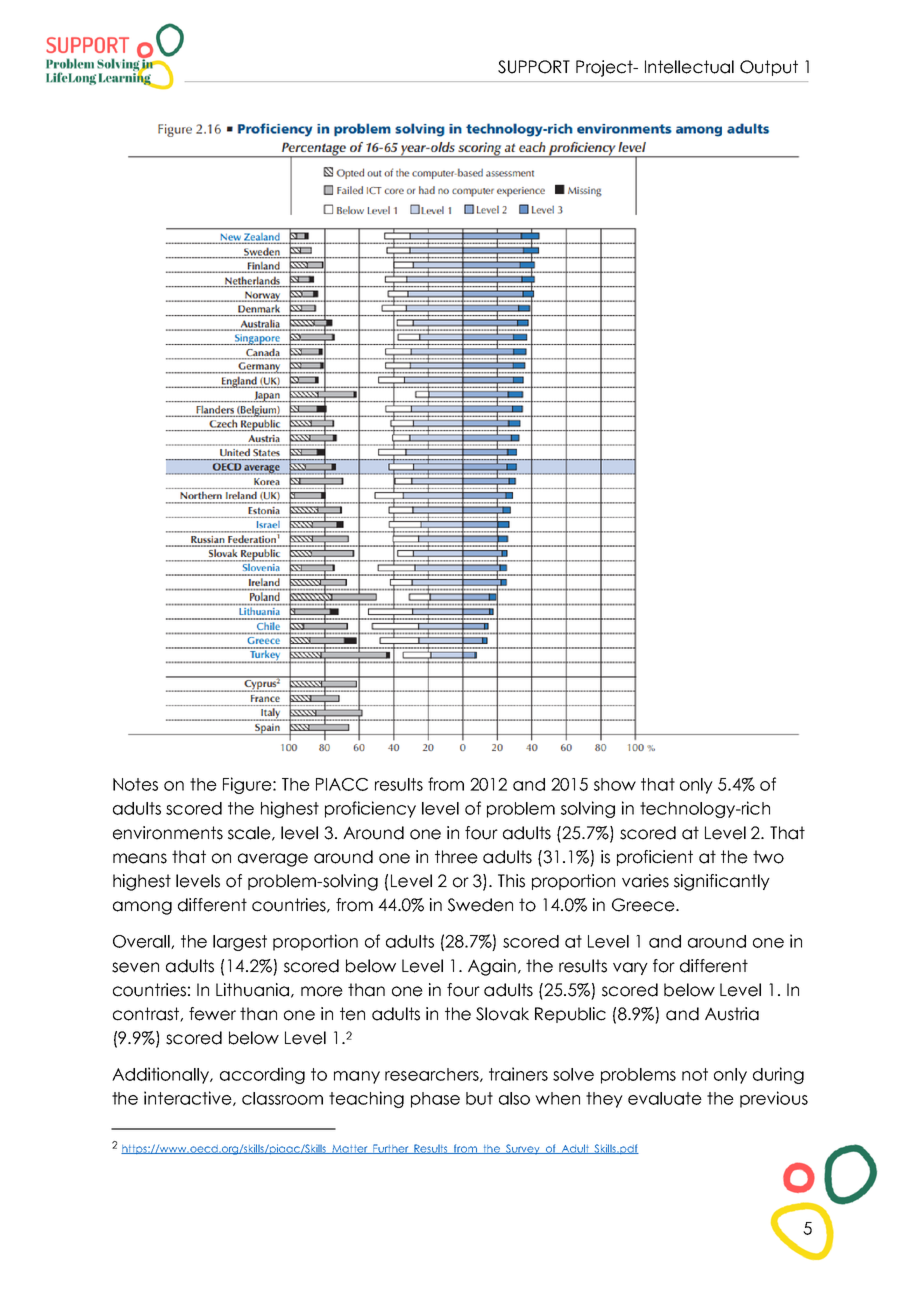 Image resolution: width=924 pixels, height=1308 pixels. Describe the element at coordinates (534, 67) in the image. I see `SUPPORT` at that location.
